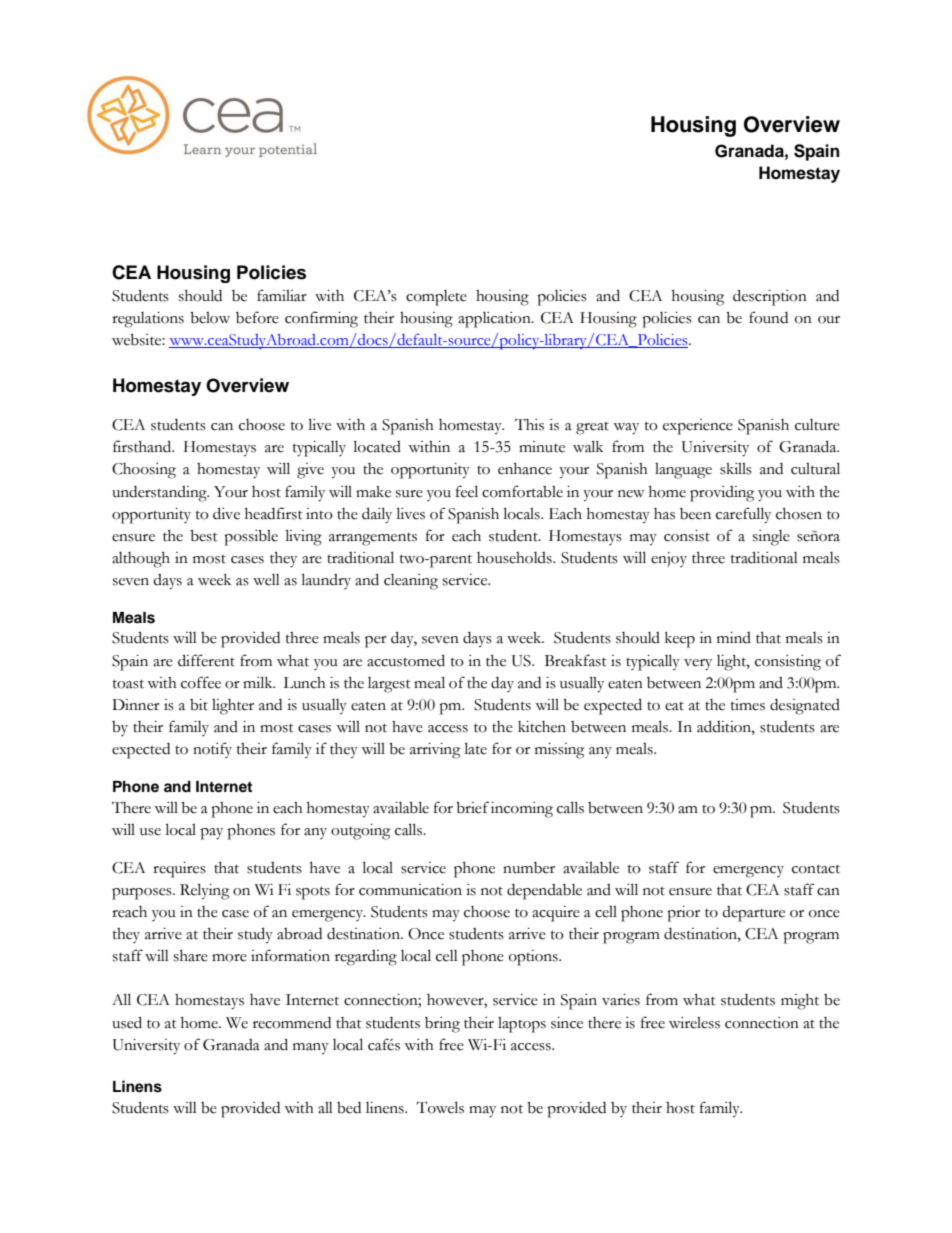  Describe the element at coordinates (476, 748) in the screenshot. I see `late` at that location.
